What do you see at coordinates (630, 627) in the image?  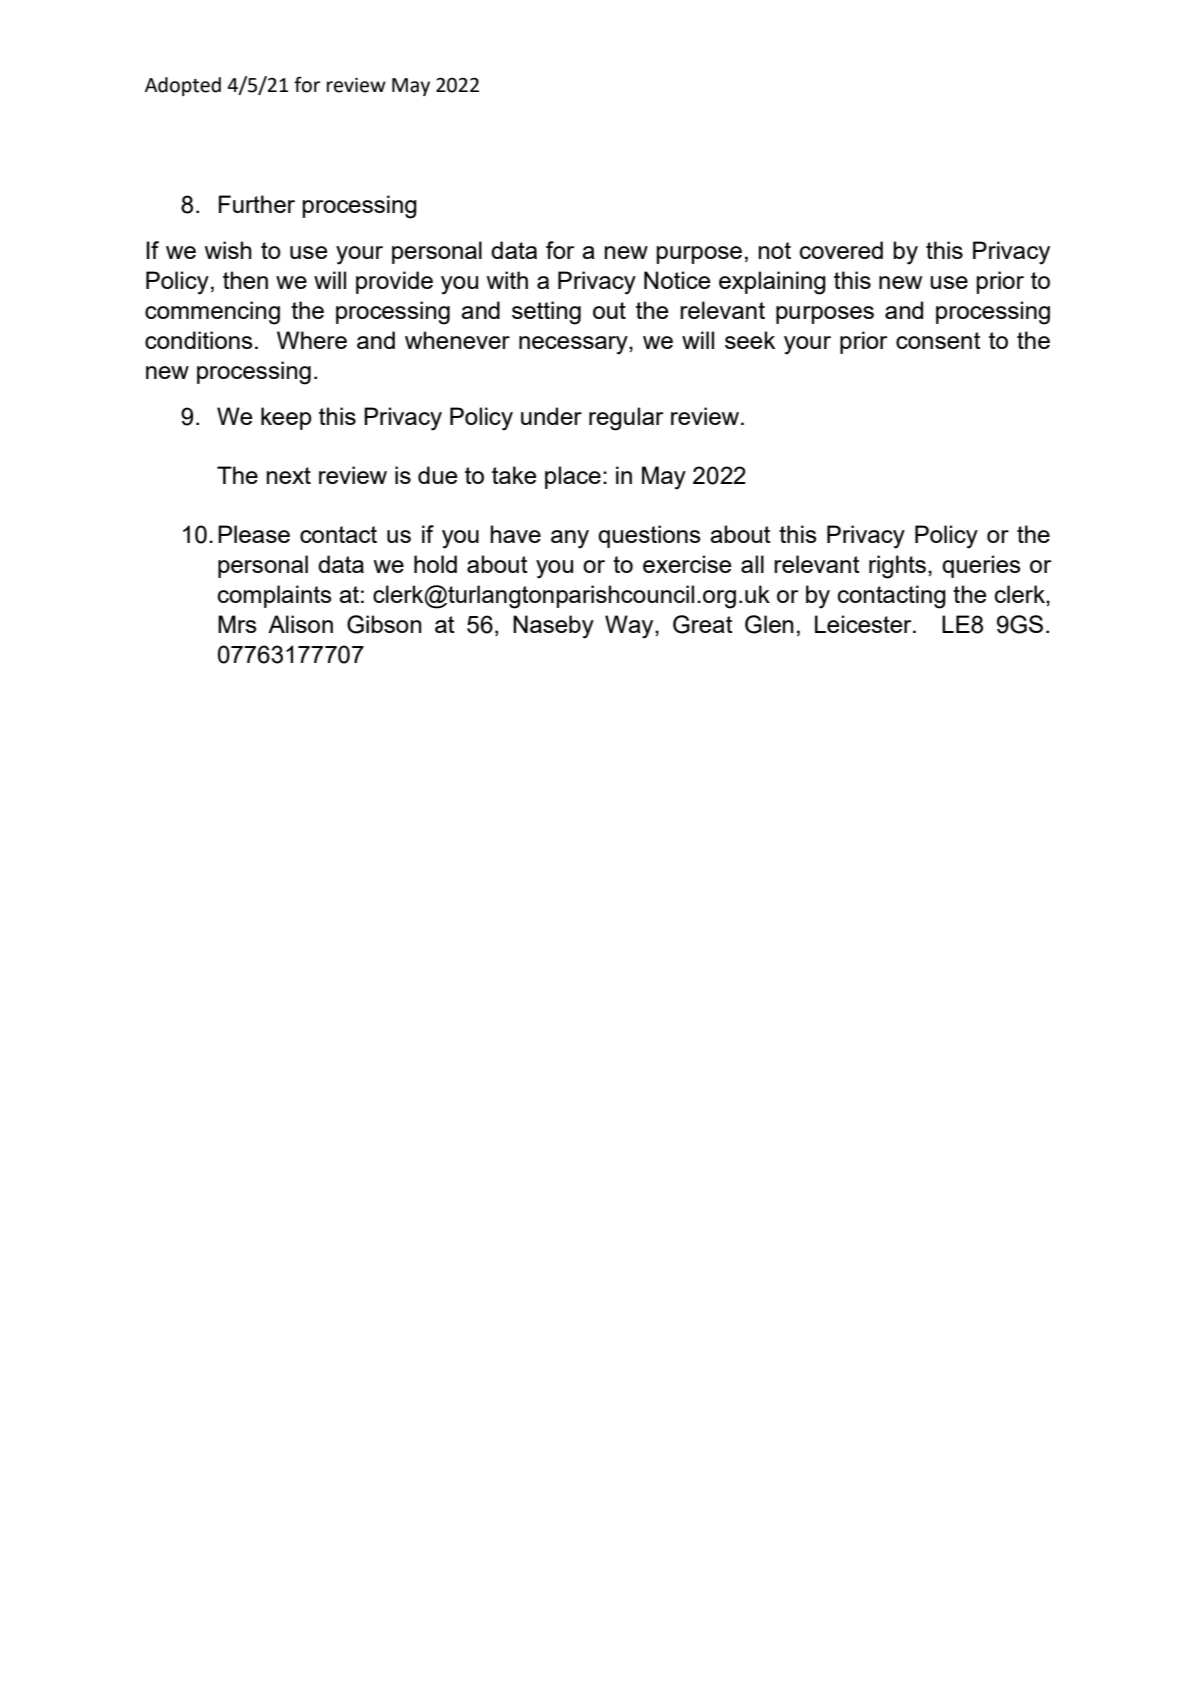 I see `Way` at bounding box center [630, 627].
